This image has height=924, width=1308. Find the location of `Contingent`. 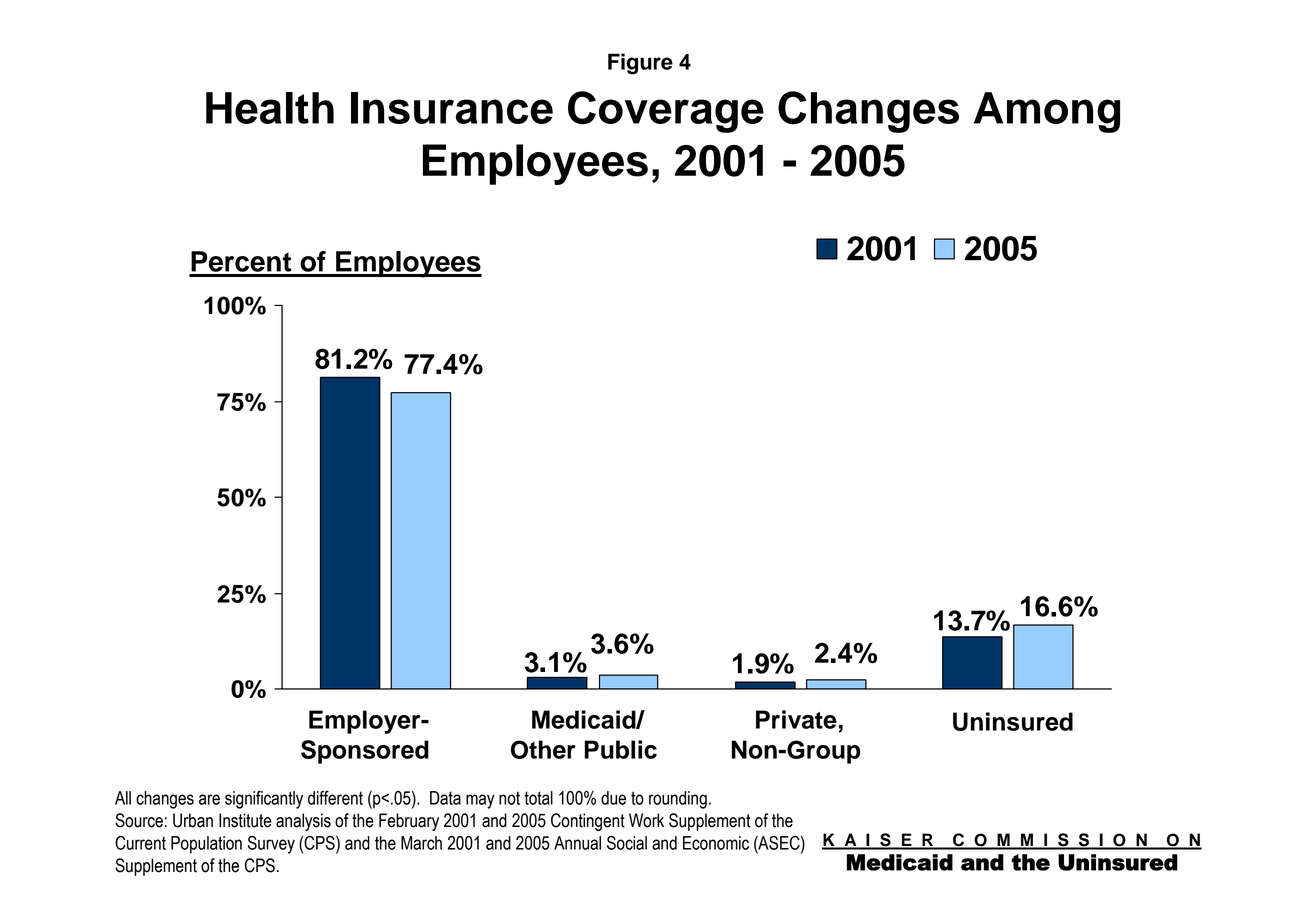

Contingent is located at coordinates (588, 822).
